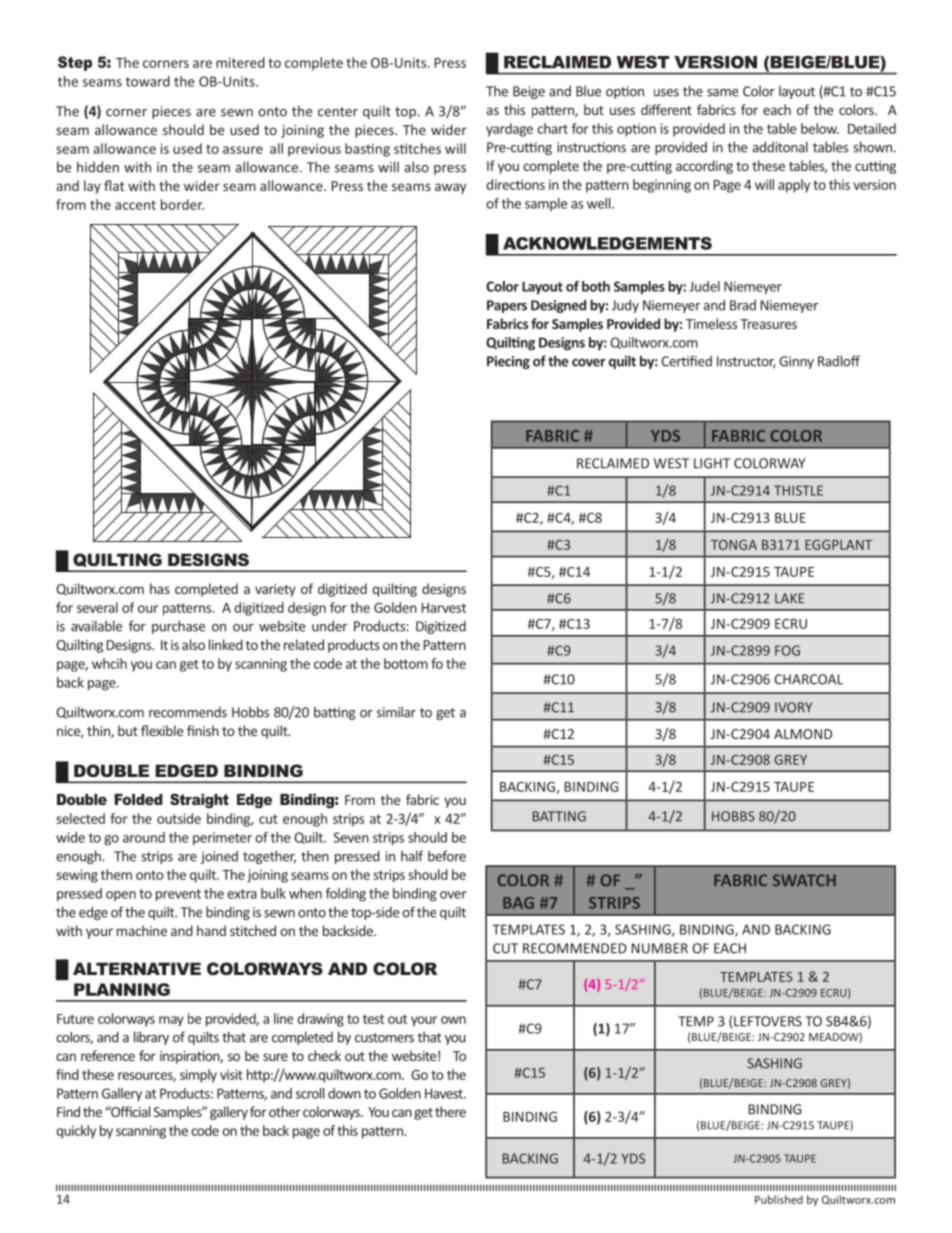 The width and height of the screenshot is (952, 1233). Describe the element at coordinates (779, 1199) in the screenshot. I see `Published` at that location.
